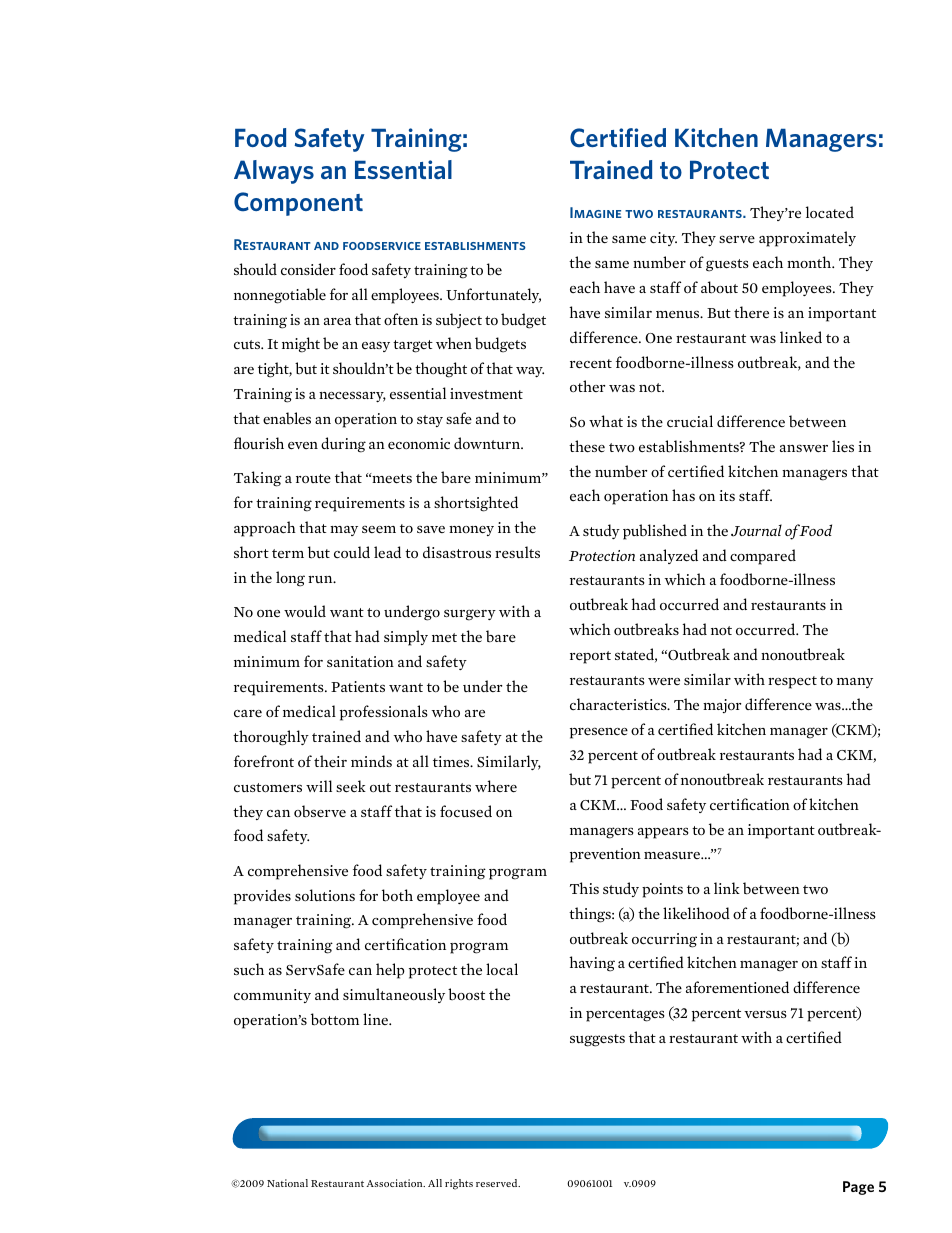 The width and height of the page is (952, 1233). Describe the element at coordinates (298, 204) in the page. I see `Component` at that location.
